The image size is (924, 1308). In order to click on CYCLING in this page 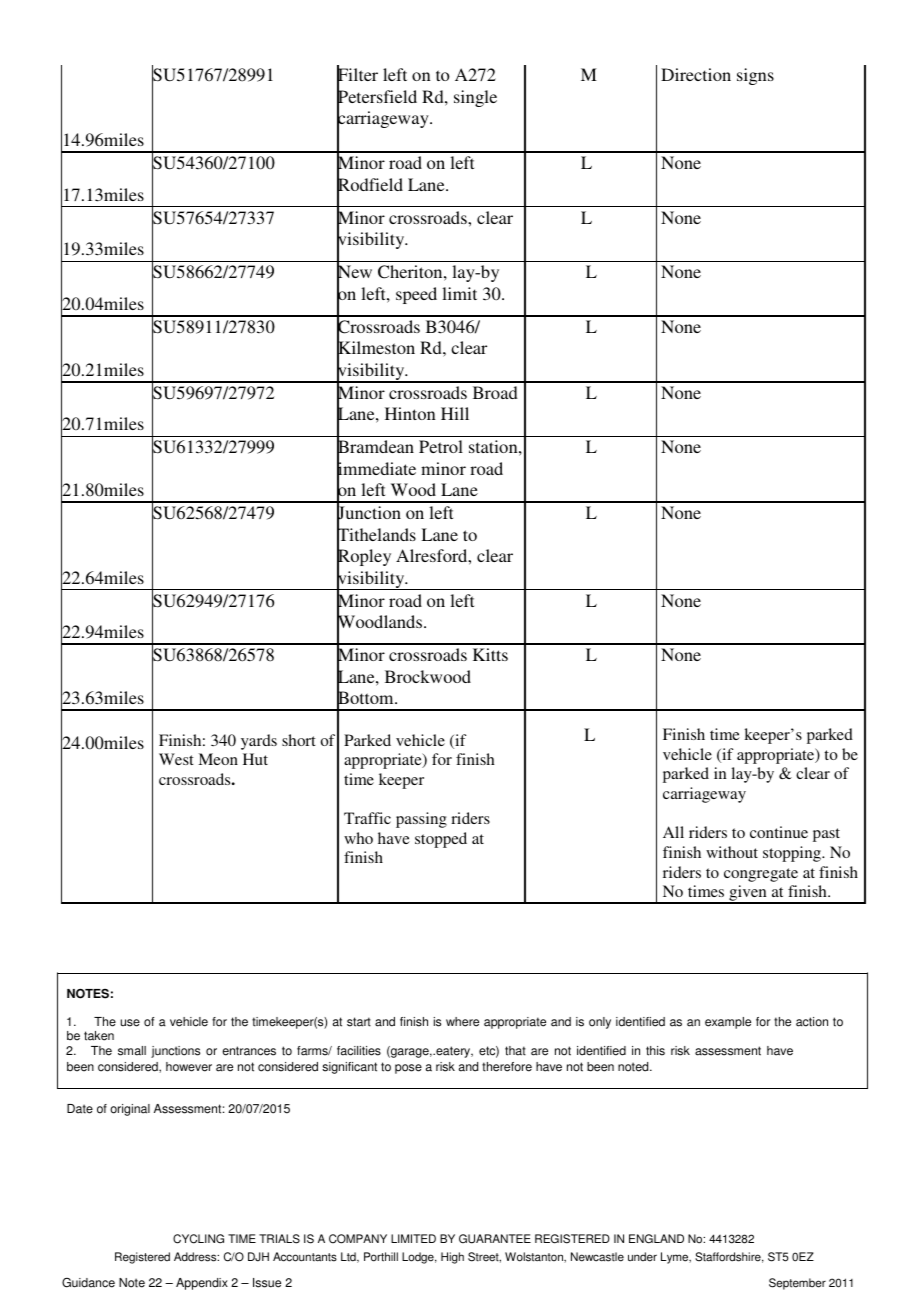, I will do `click(198, 1239)`.
